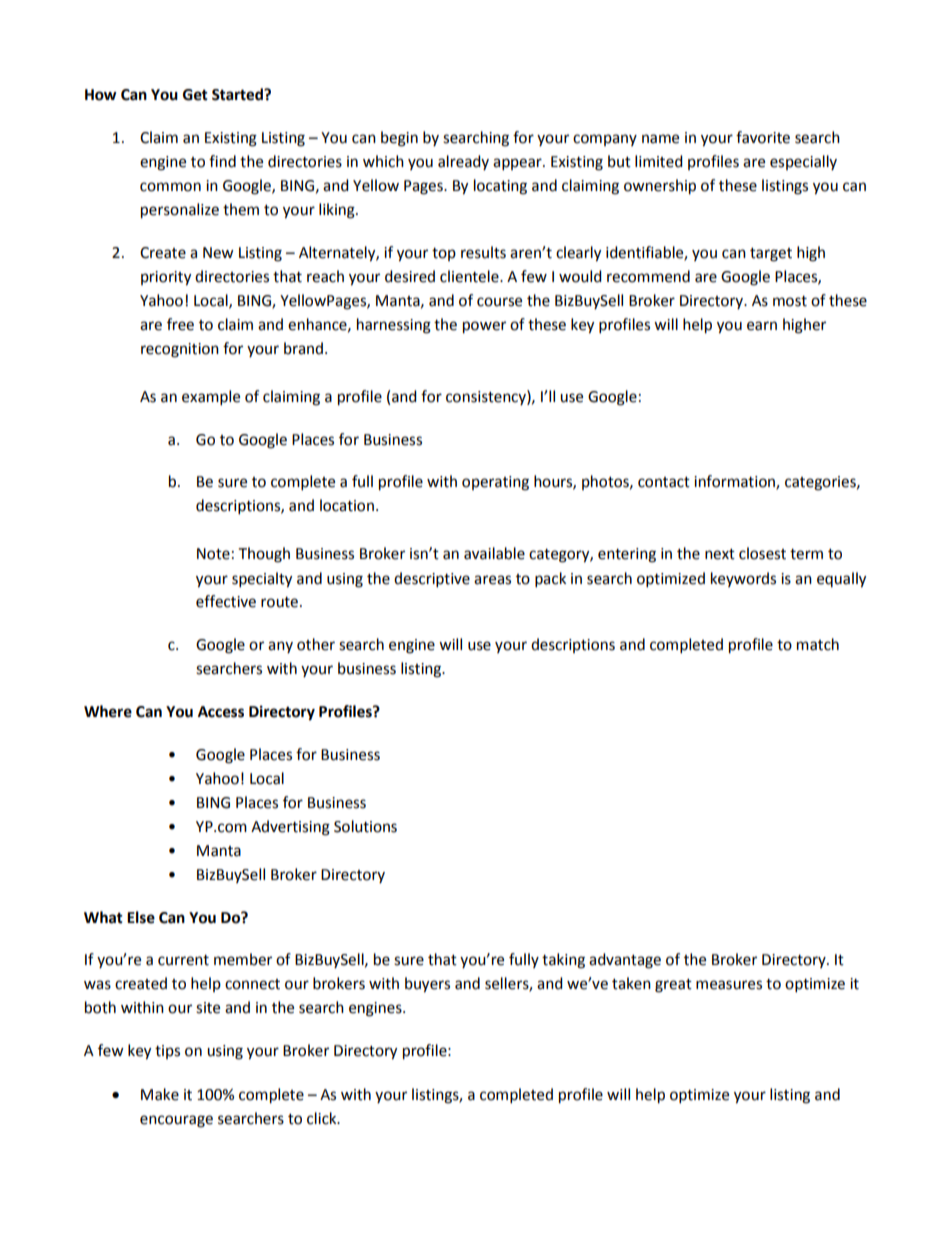 Image resolution: width=952 pixels, height=1233 pixels. Describe the element at coordinates (365, 826) in the screenshot. I see `Solutions` at that location.
